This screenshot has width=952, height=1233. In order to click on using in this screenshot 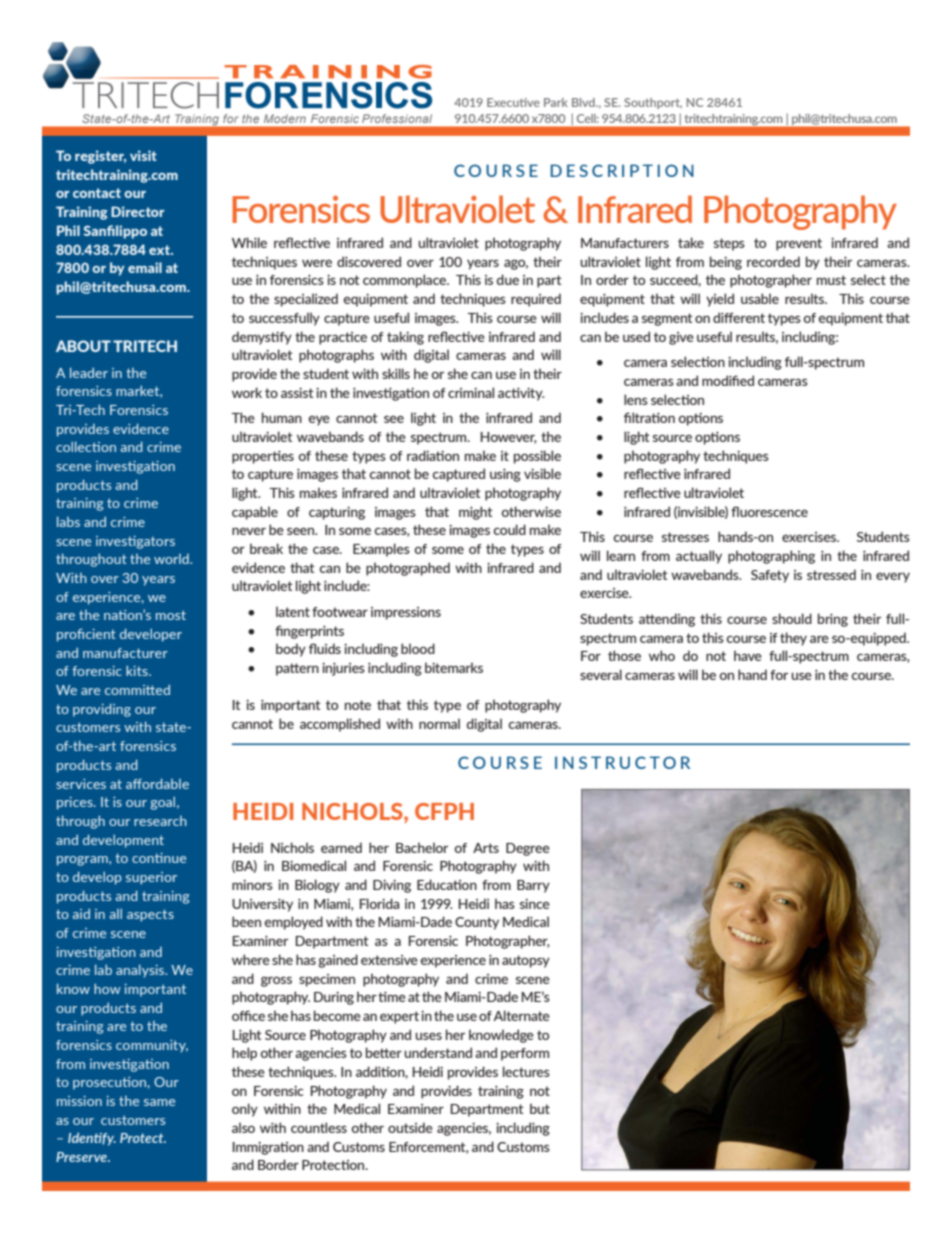, I will do `click(505, 475)`.
